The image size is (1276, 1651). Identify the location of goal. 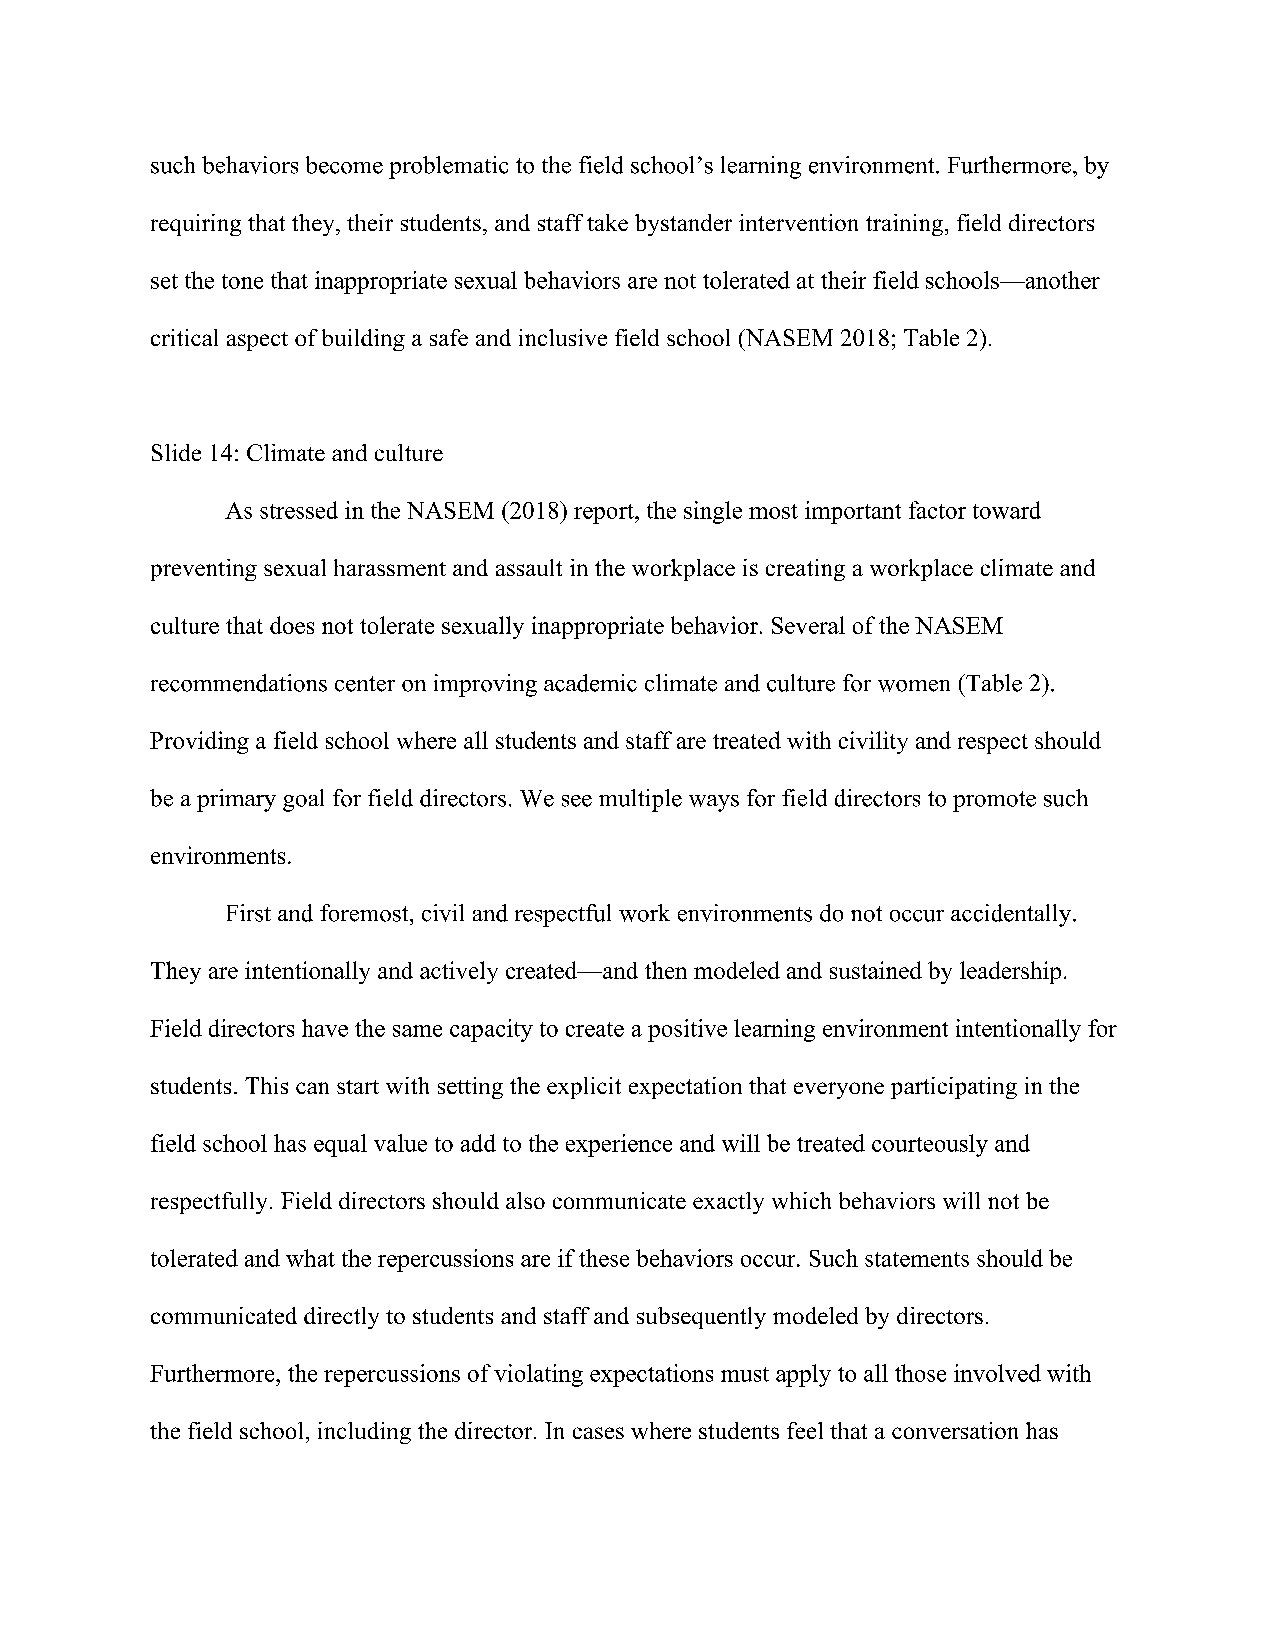
(303, 800).
